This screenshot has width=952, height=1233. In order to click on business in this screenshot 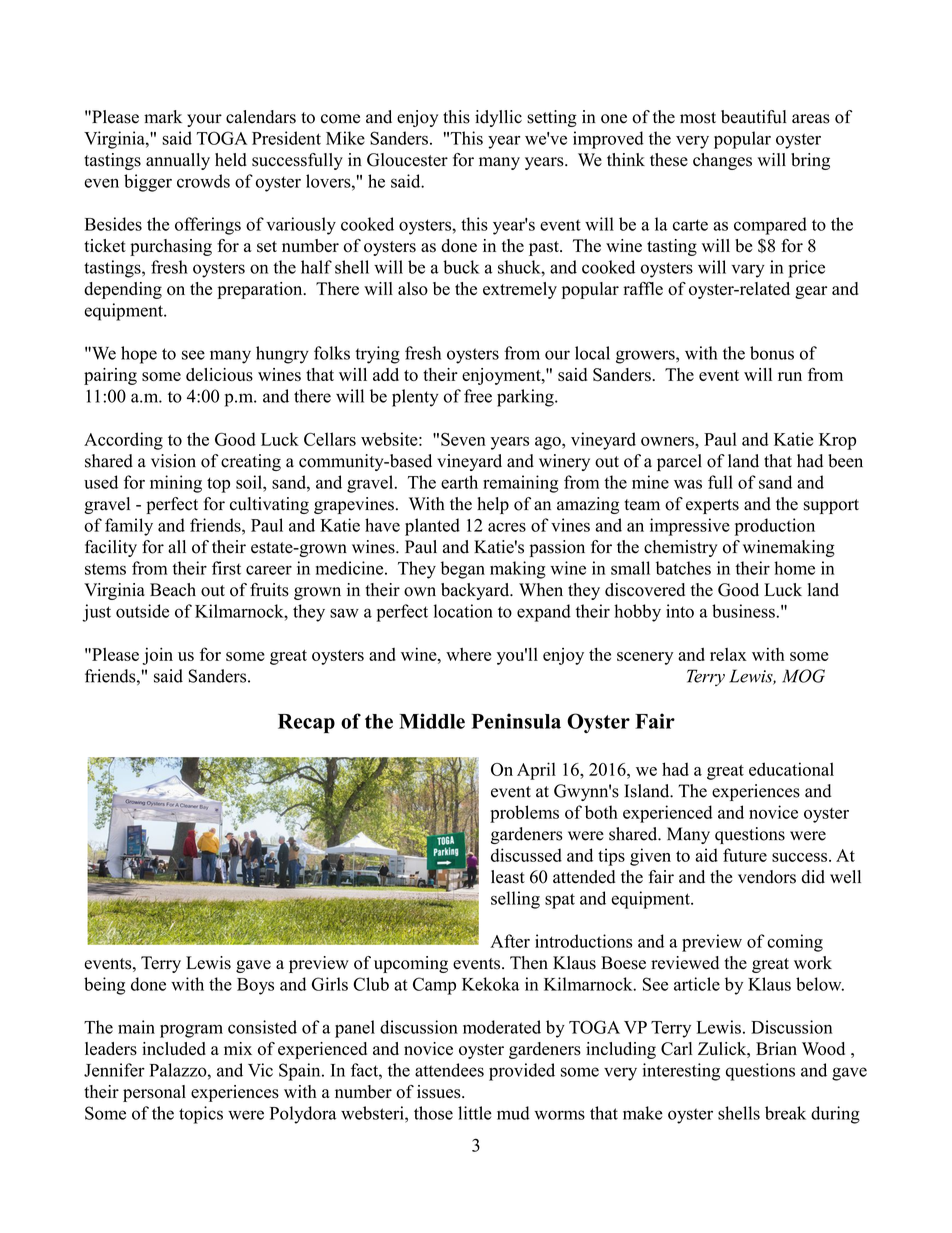, I will do `click(744, 611)`.
